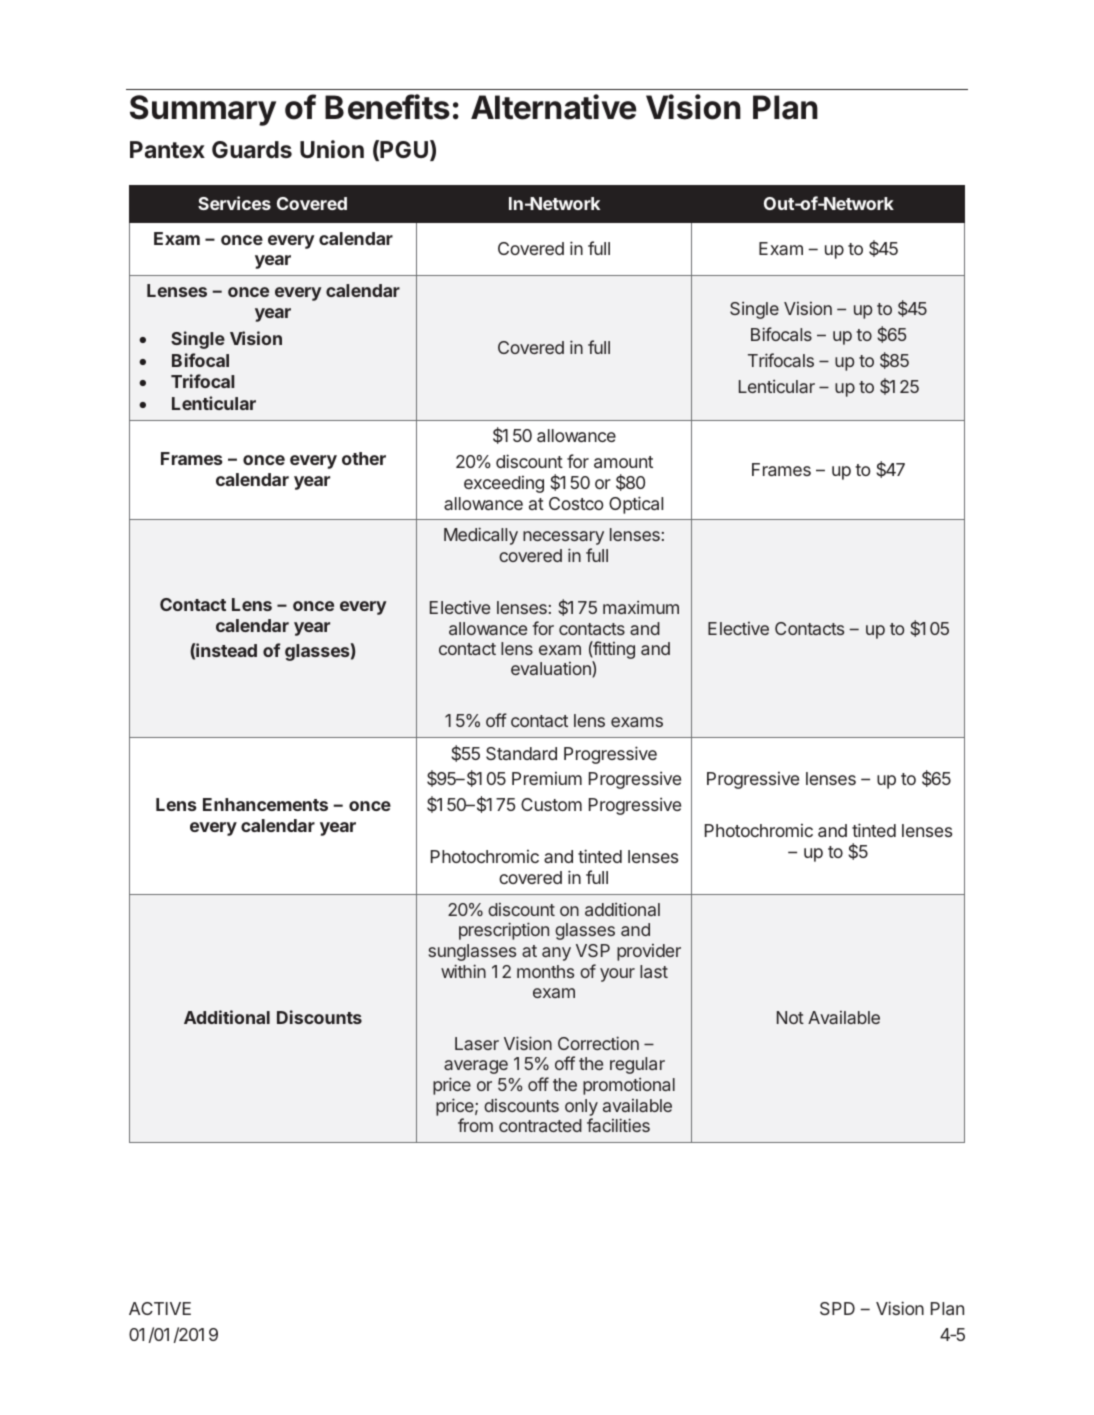 The width and height of the image is (1094, 1415). Describe the element at coordinates (504, 484) in the image. I see `exceeding` at that location.
